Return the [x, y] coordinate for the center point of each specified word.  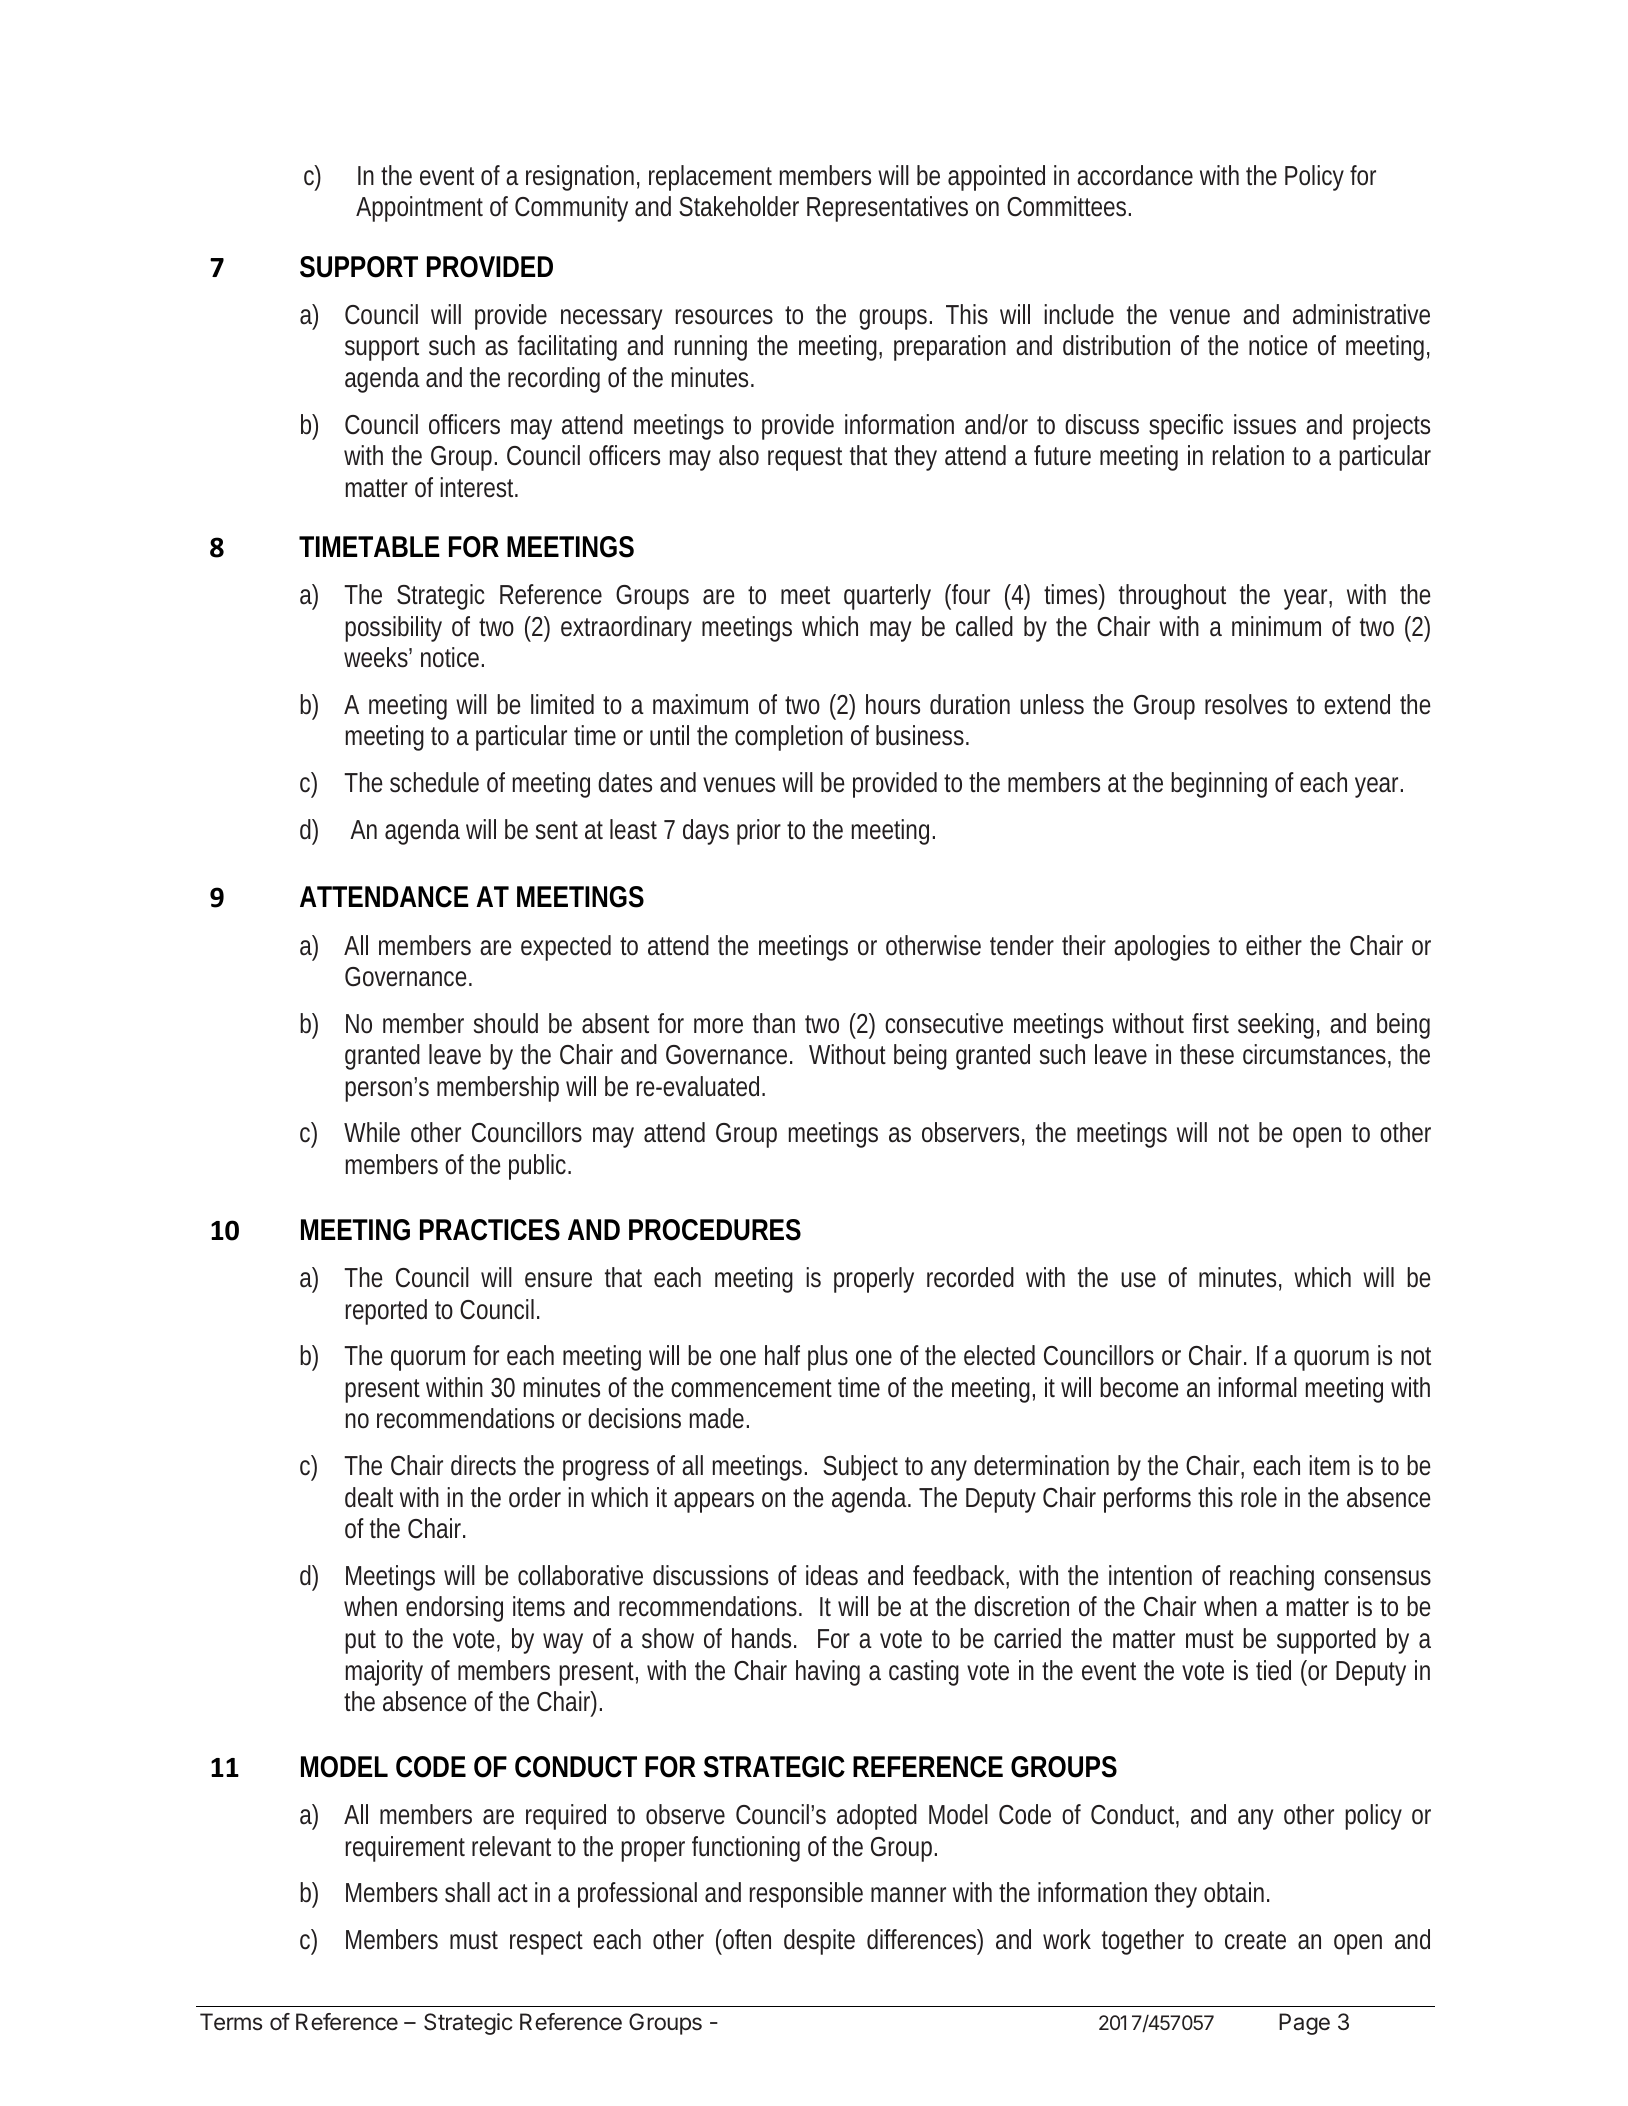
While [372, 1132]
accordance [1135, 175]
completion [789, 738]
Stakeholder [739, 206]
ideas [832, 1575]
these [1207, 1054]
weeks [378, 657]
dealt [369, 1497]
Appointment [419, 209]
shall [467, 1892]
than [774, 1023]
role [1259, 1497]
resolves [1246, 704]
